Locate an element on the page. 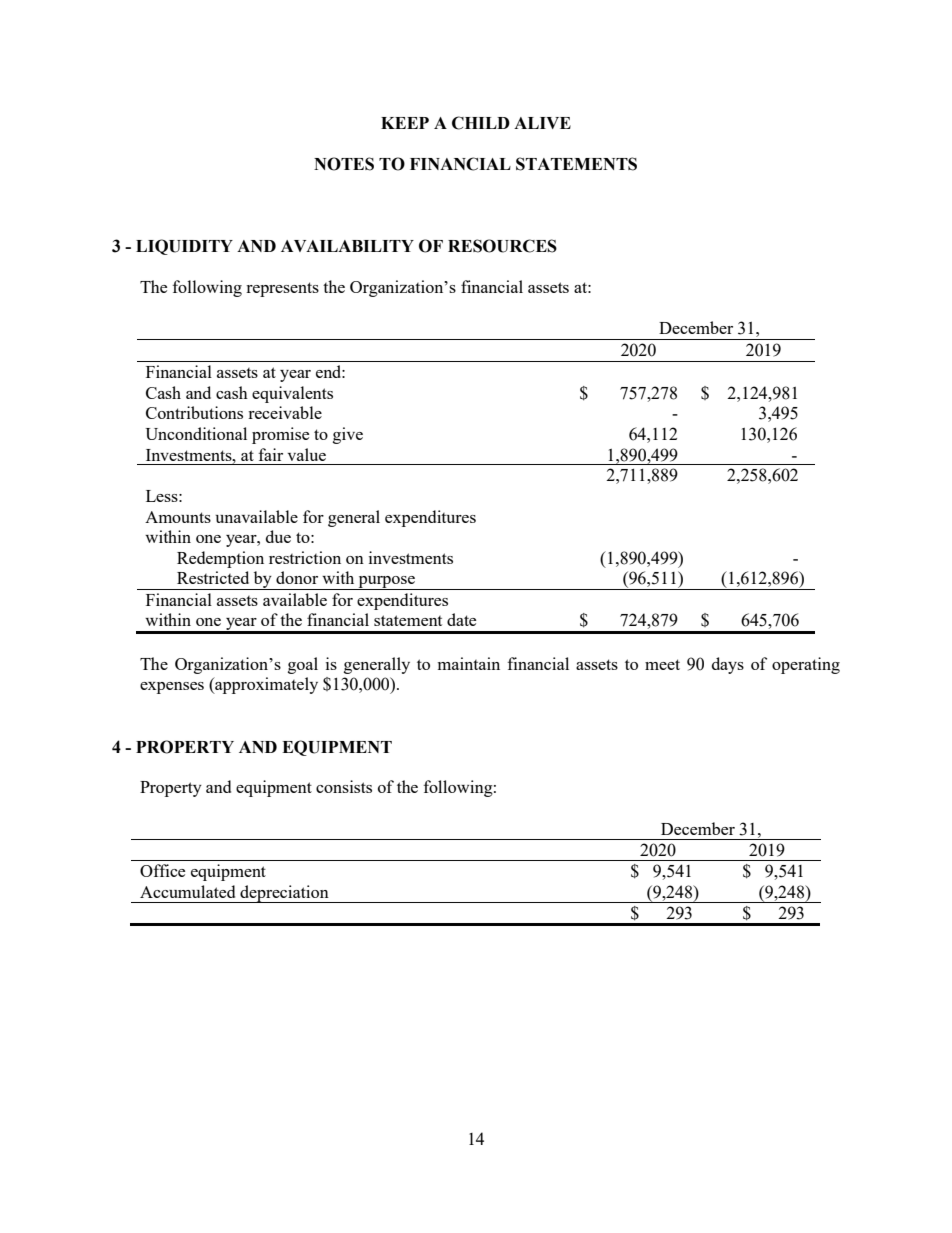  purpose is located at coordinates (386, 583).
